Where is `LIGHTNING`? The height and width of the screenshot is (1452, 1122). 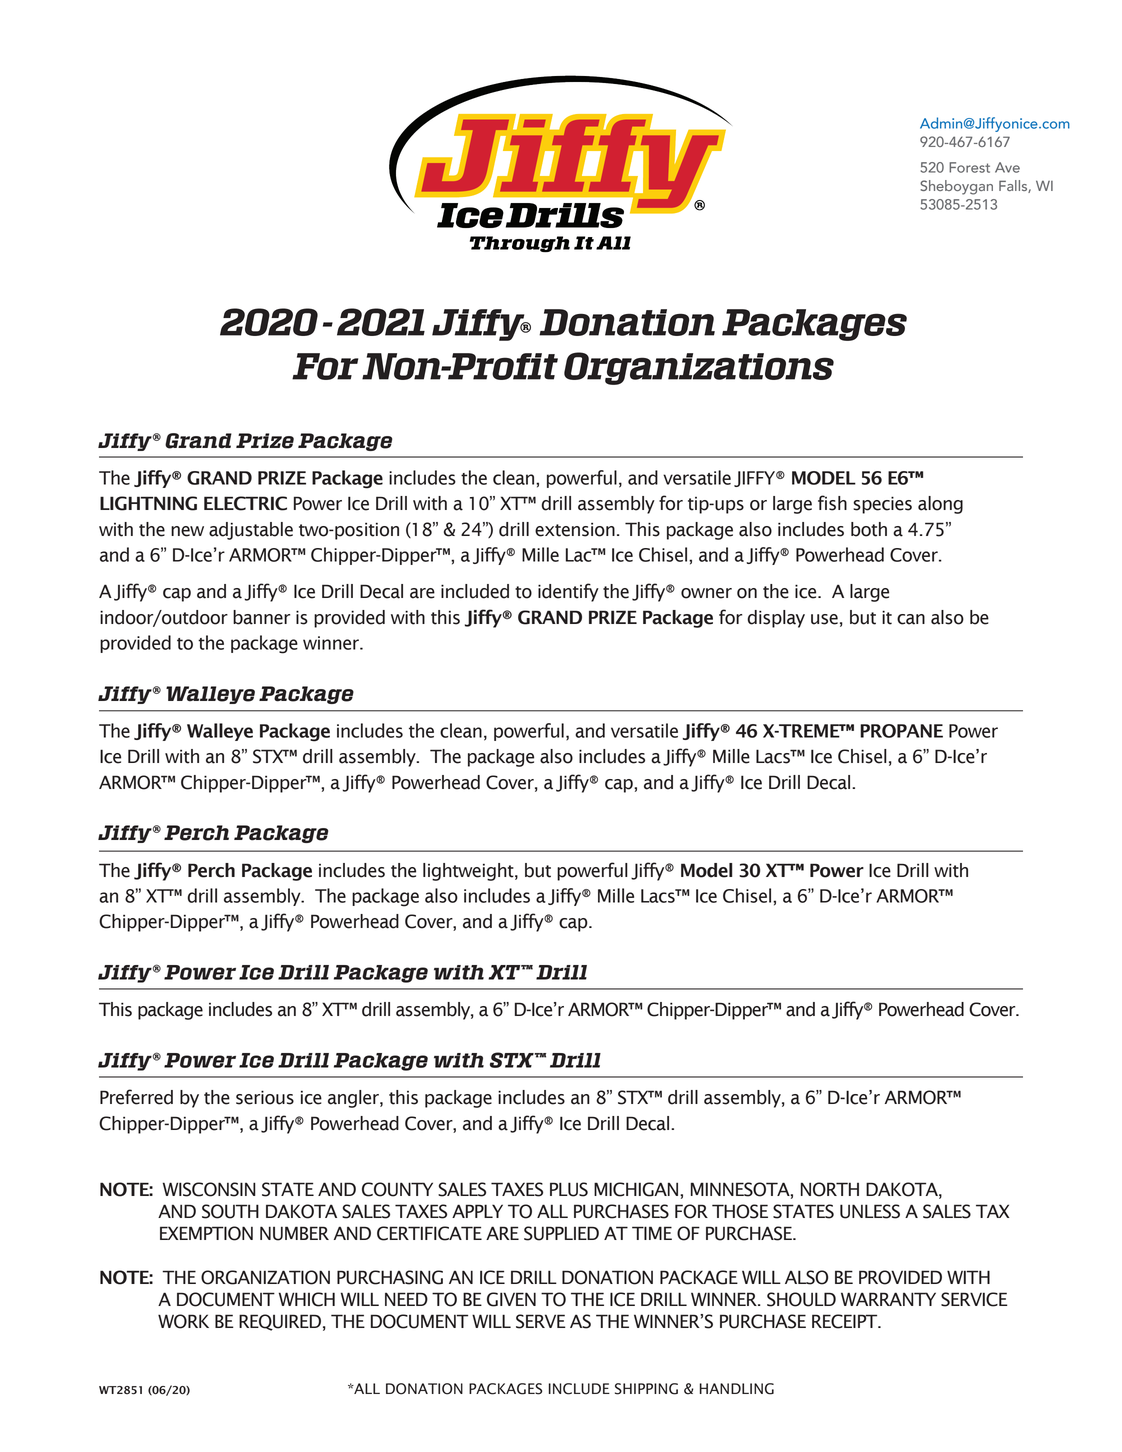 LIGHTNING is located at coordinates (148, 503).
